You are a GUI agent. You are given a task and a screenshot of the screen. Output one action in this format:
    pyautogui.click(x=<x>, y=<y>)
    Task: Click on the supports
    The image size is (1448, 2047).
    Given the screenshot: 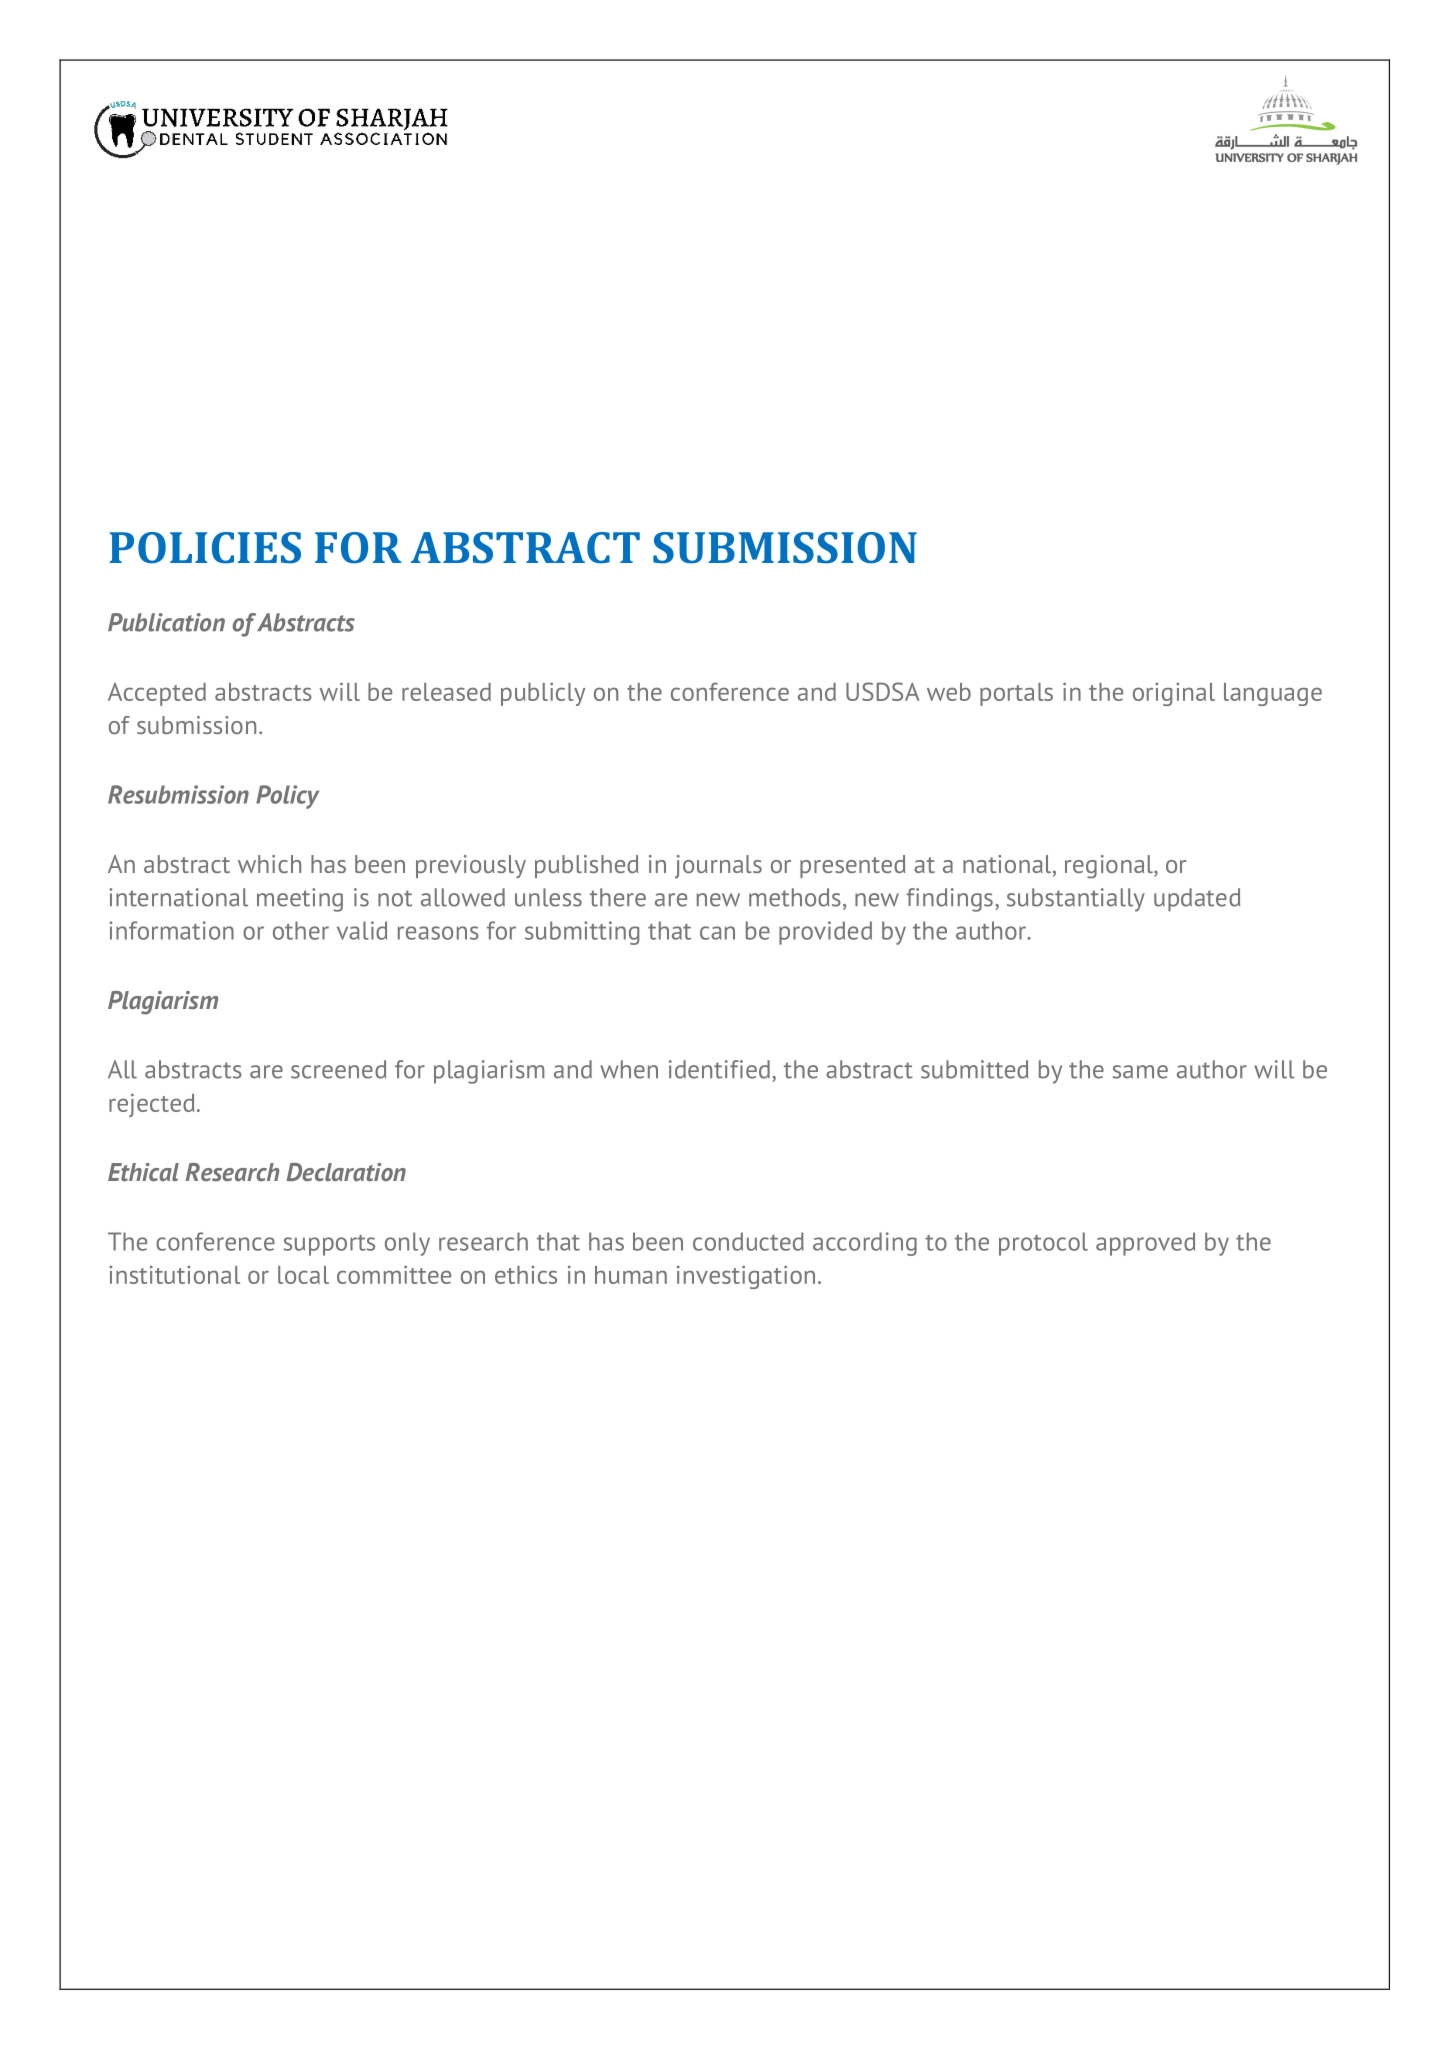 What is the action you would take?
    pyautogui.click(x=329, y=1245)
